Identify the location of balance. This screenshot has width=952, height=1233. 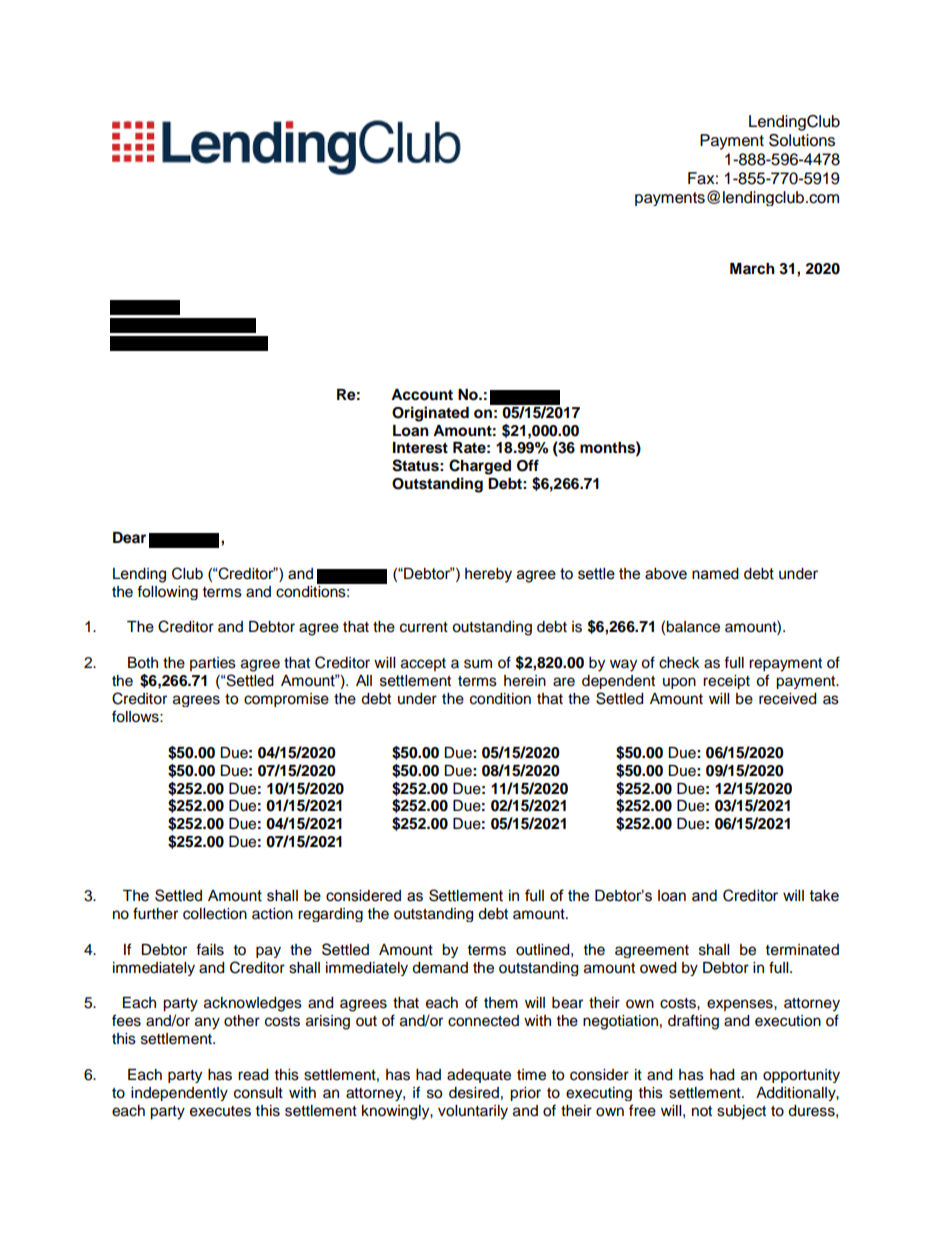
(693, 627).
